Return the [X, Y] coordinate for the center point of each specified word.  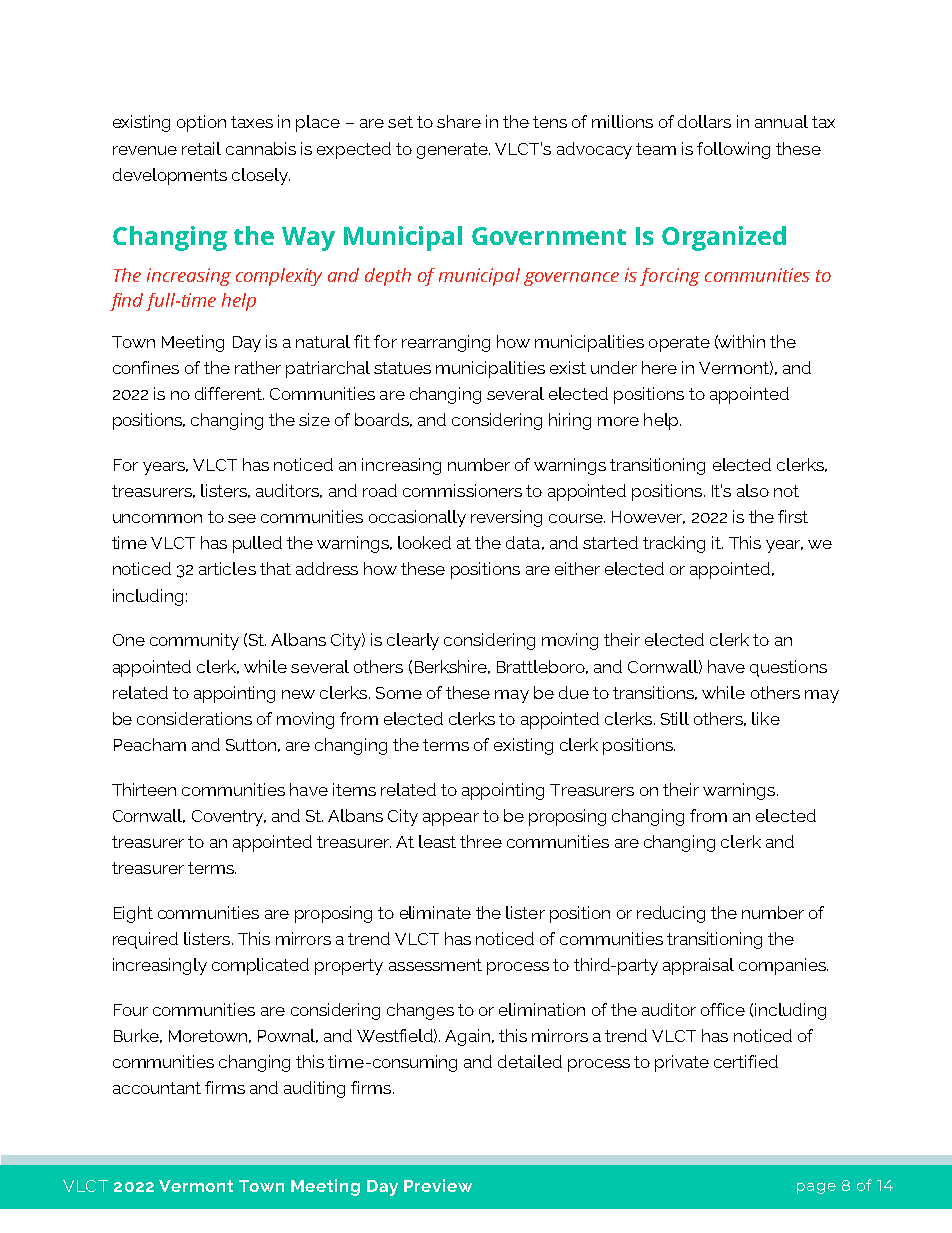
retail [201, 148]
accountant [157, 1088]
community [194, 641]
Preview [438, 1185]
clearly [413, 641]
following [733, 150]
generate [453, 151]
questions [788, 668]
